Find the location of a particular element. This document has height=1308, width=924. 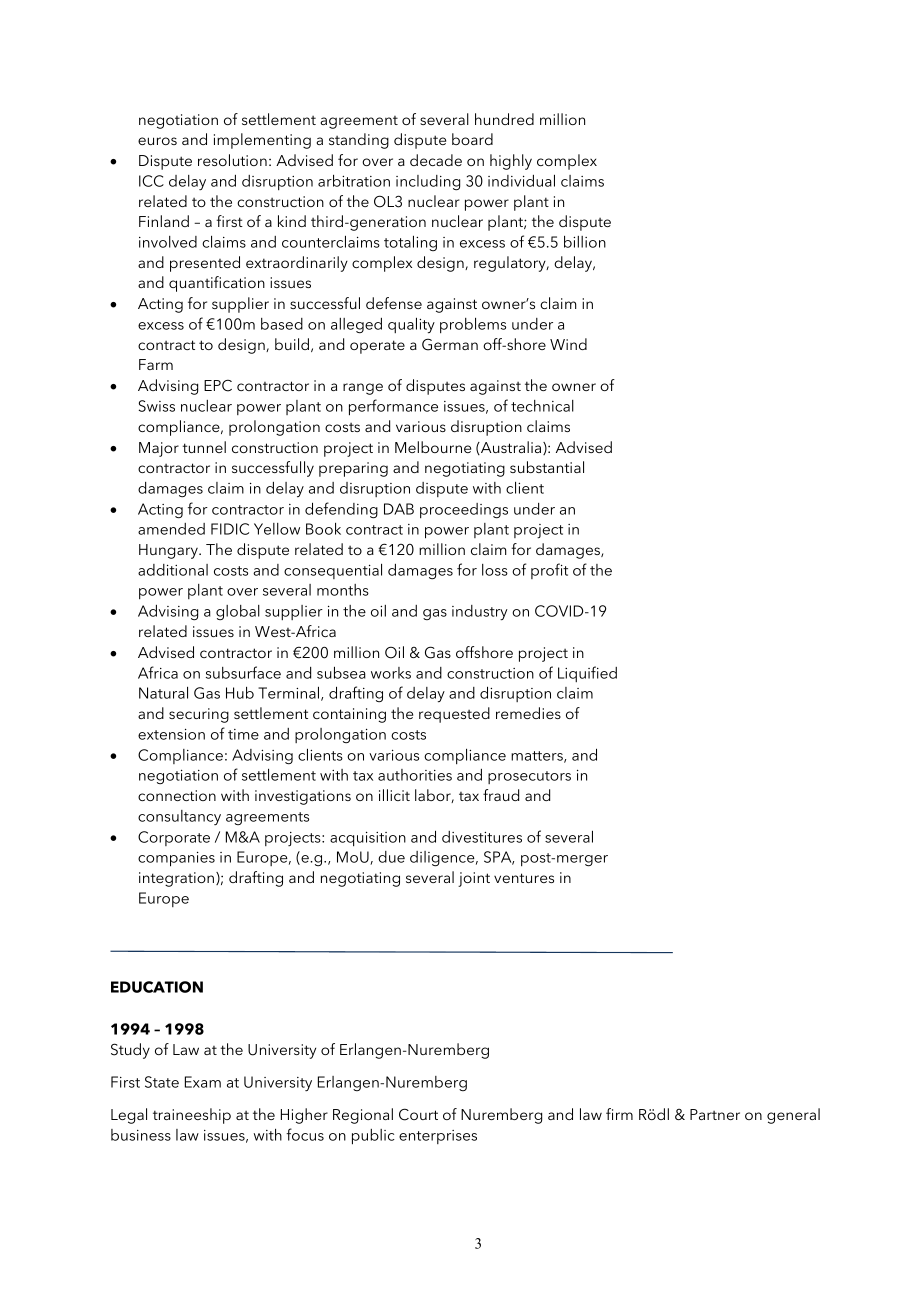

German is located at coordinates (450, 344).
